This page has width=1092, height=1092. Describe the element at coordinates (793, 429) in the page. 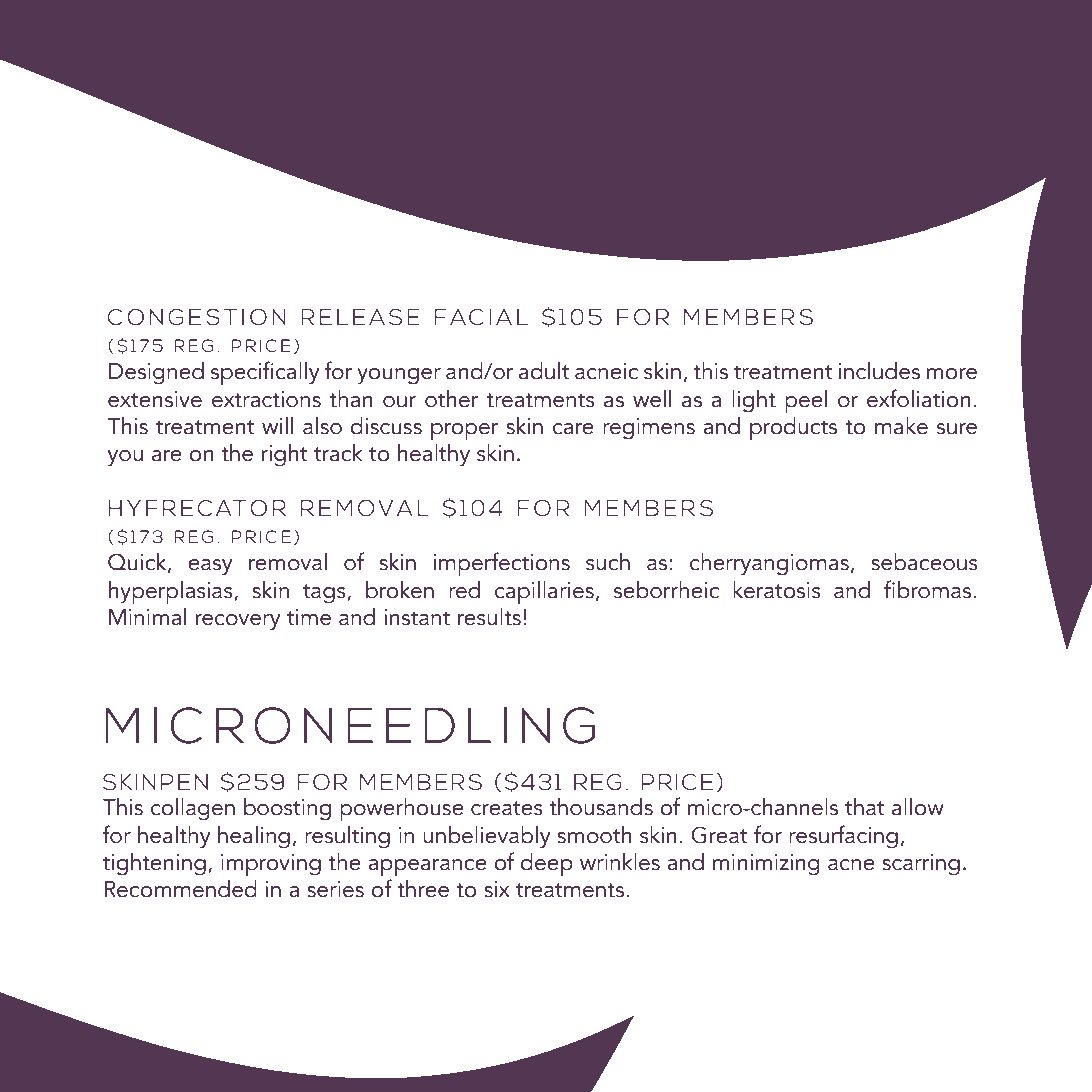

I see `products` at that location.
